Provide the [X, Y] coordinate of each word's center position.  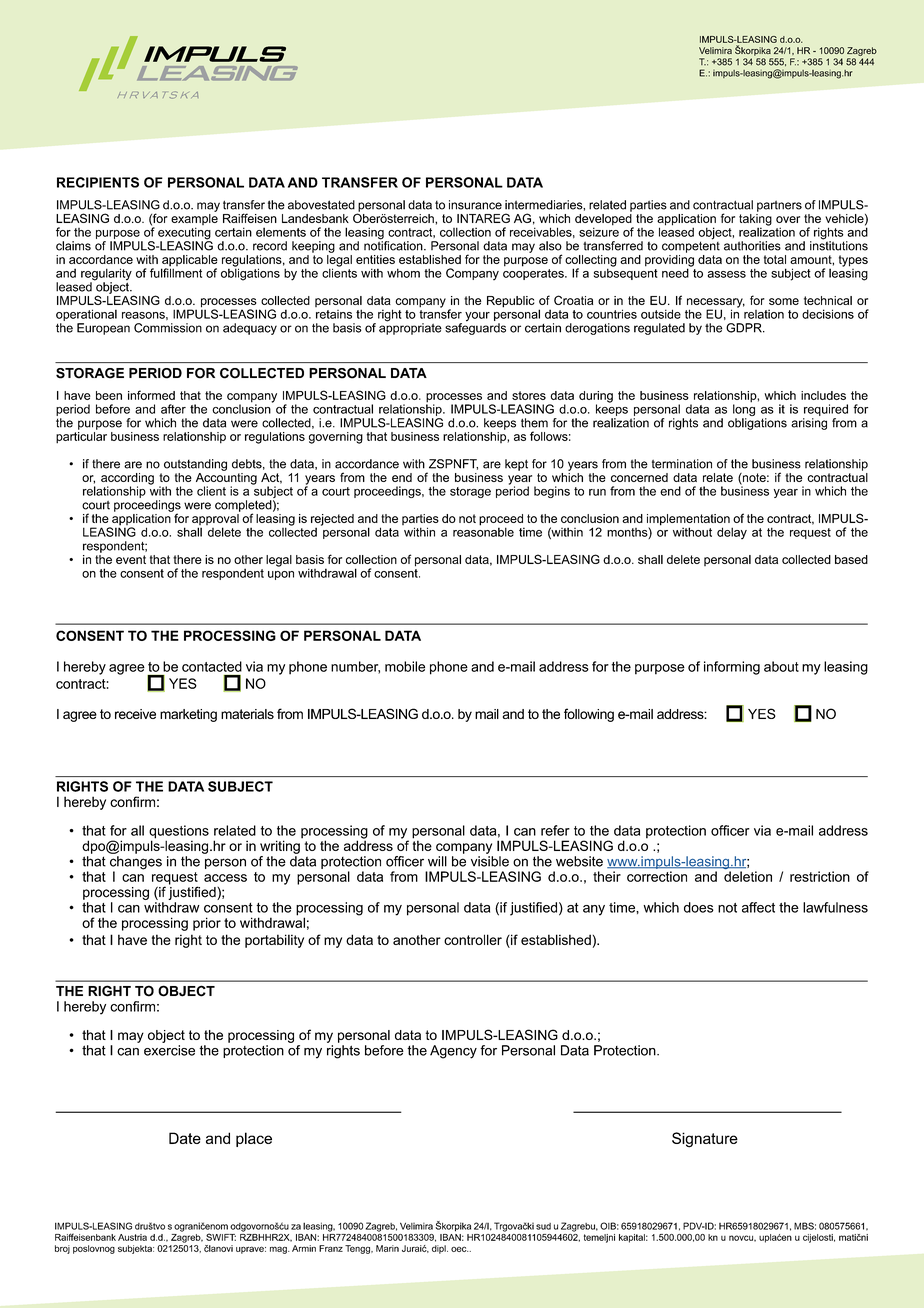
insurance [475, 205]
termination [682, 464]
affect [758, 907]
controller [473, 939]
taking [755, 219]
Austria [132, 1237]
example [194, 219]
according [127, 480]
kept [516, 465]
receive [135, 714]
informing [732, 668]
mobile [405, 666]
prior [207, 924]
